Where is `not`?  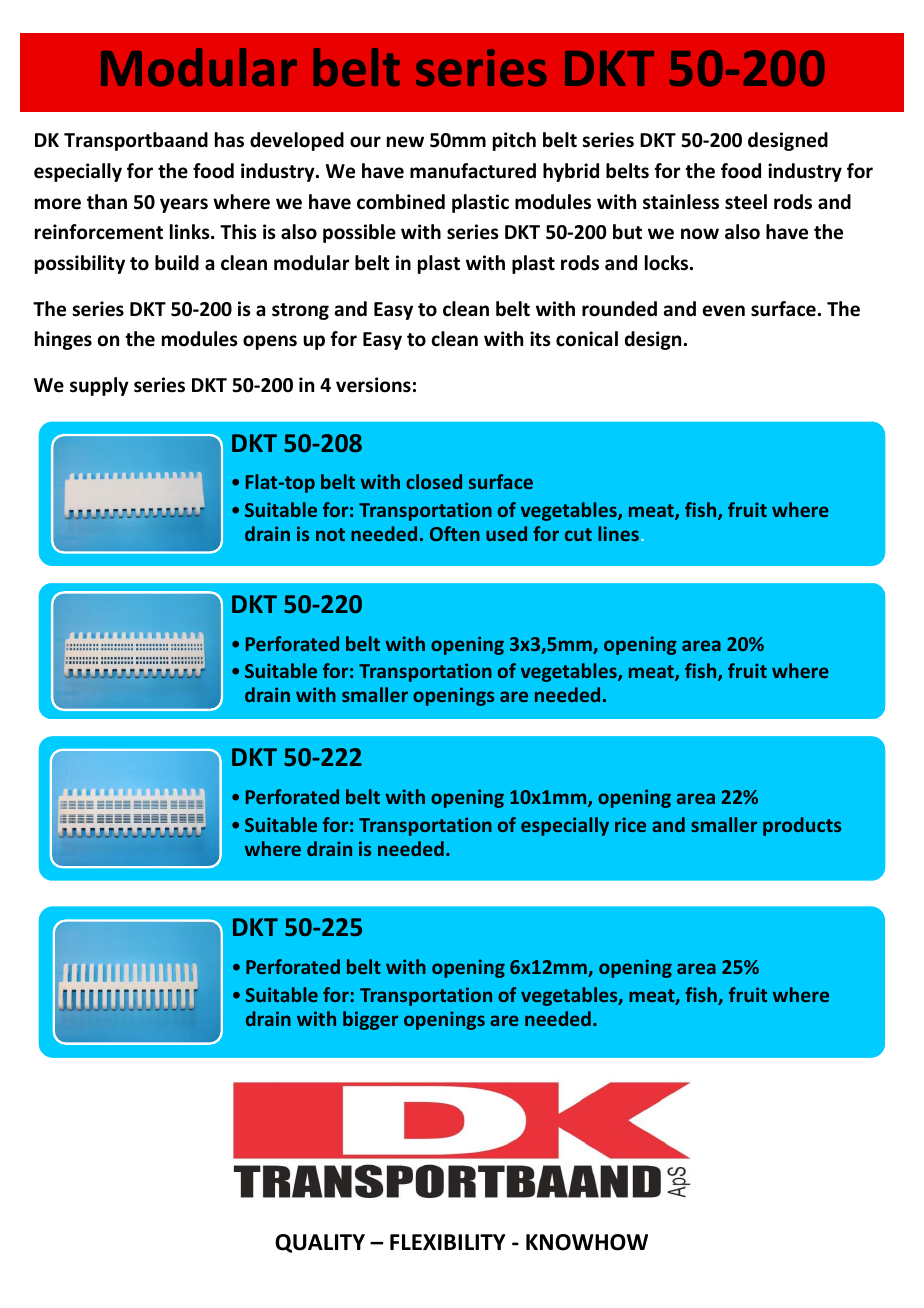
not is located at coordinates (330, 534).
